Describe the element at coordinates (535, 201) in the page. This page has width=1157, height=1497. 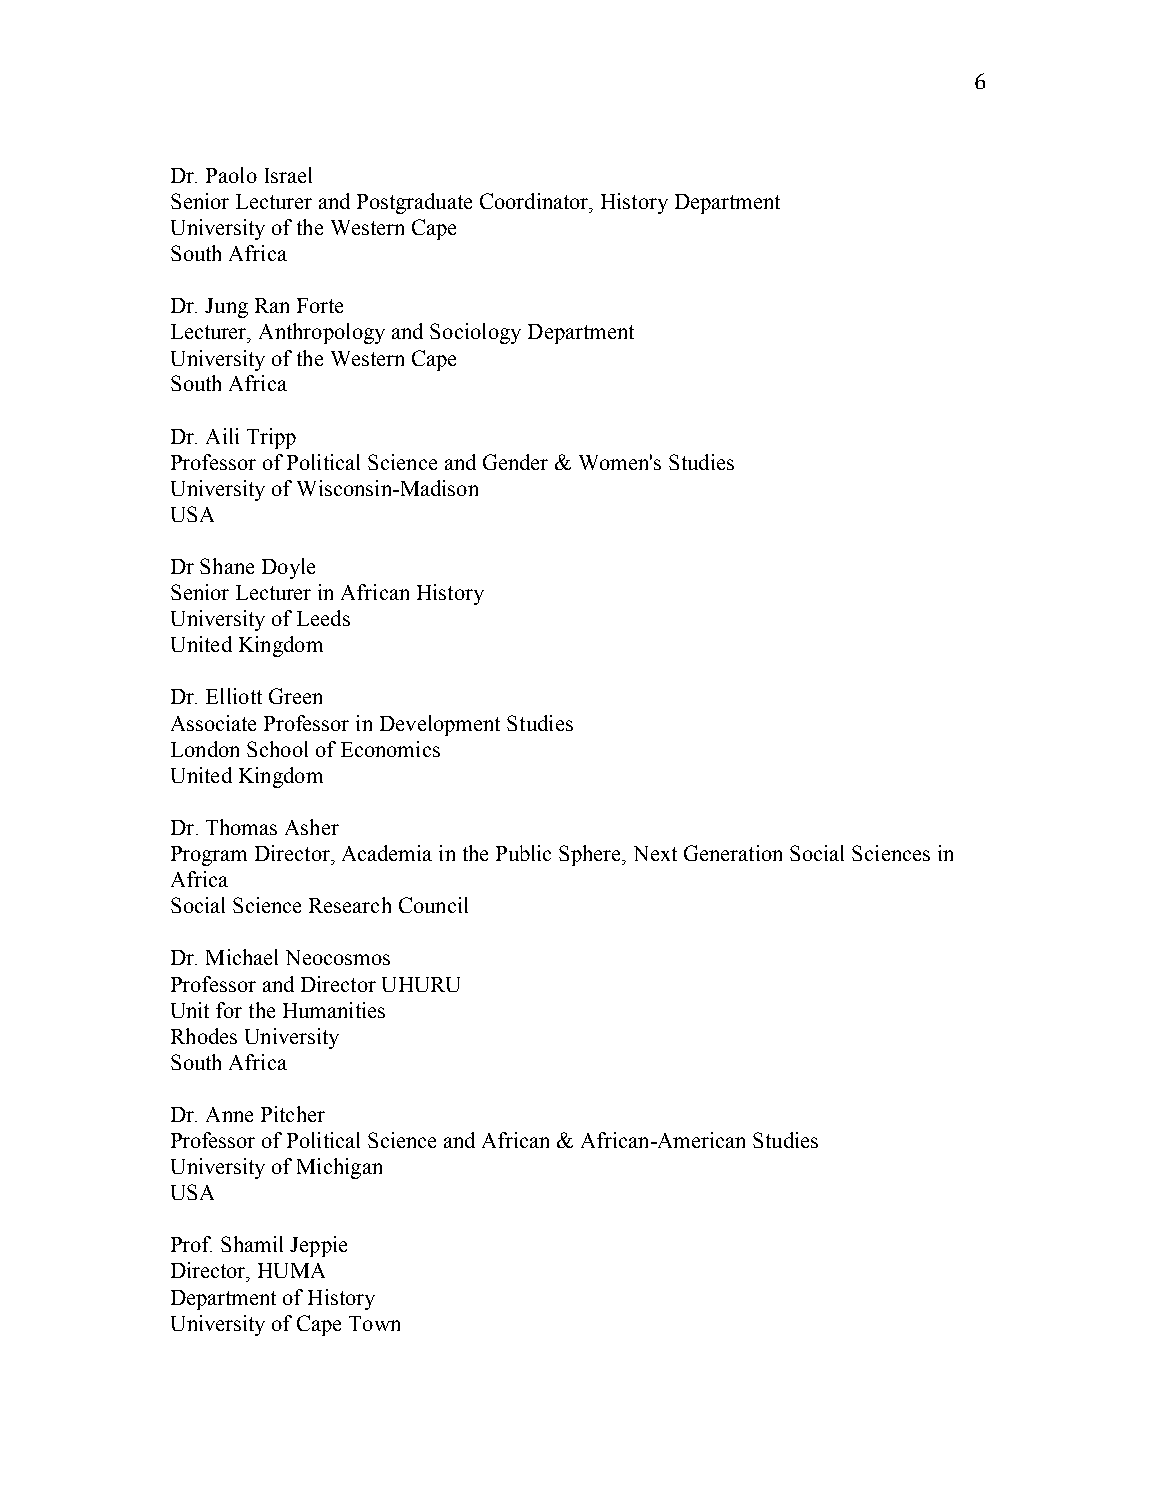
I see `Coordinator` at that location.
